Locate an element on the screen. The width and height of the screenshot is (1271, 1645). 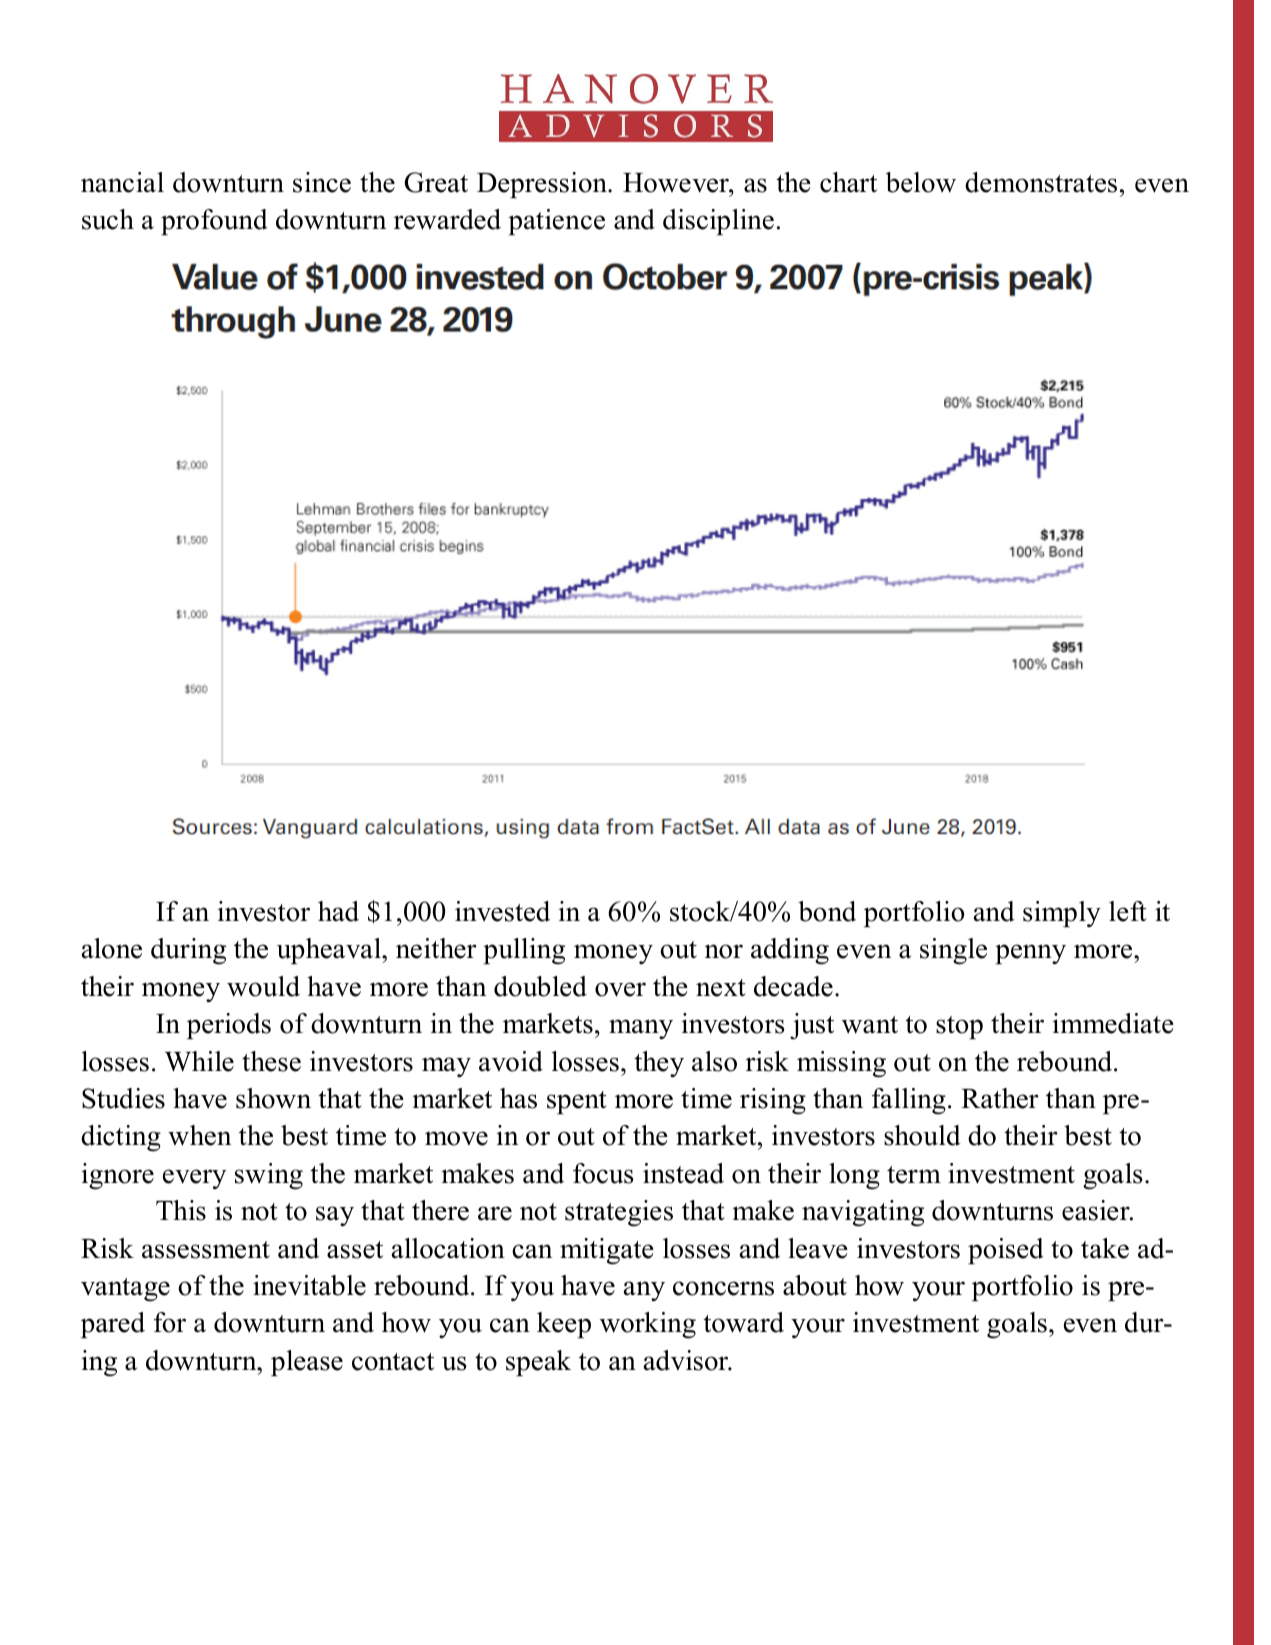
had is located at coordinates (338, 911).
